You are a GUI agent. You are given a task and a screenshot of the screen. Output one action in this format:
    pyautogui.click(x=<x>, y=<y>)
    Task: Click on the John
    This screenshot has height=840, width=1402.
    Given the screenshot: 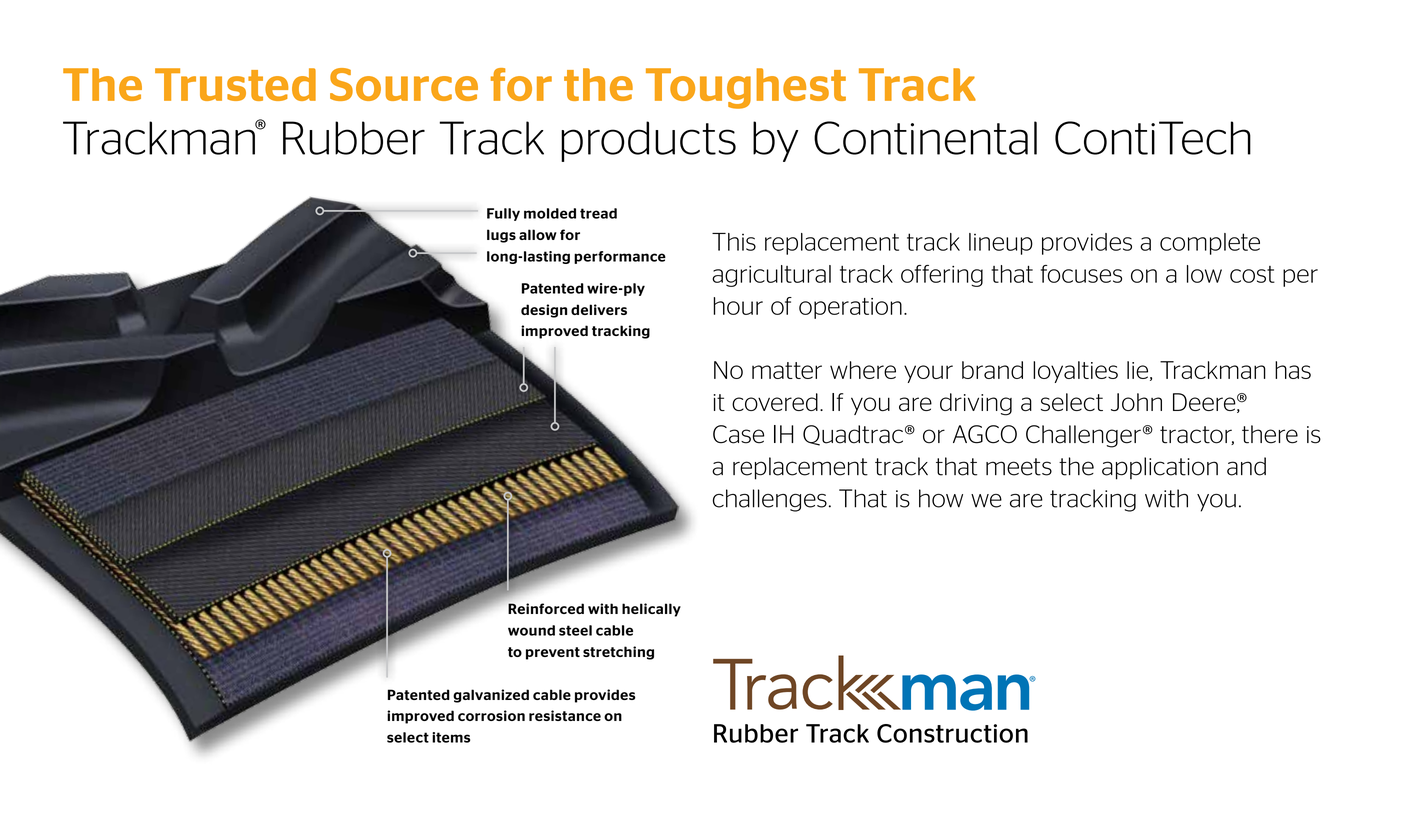 What is the action you would take?
    pyautogui.click(x=1136, y=402)
